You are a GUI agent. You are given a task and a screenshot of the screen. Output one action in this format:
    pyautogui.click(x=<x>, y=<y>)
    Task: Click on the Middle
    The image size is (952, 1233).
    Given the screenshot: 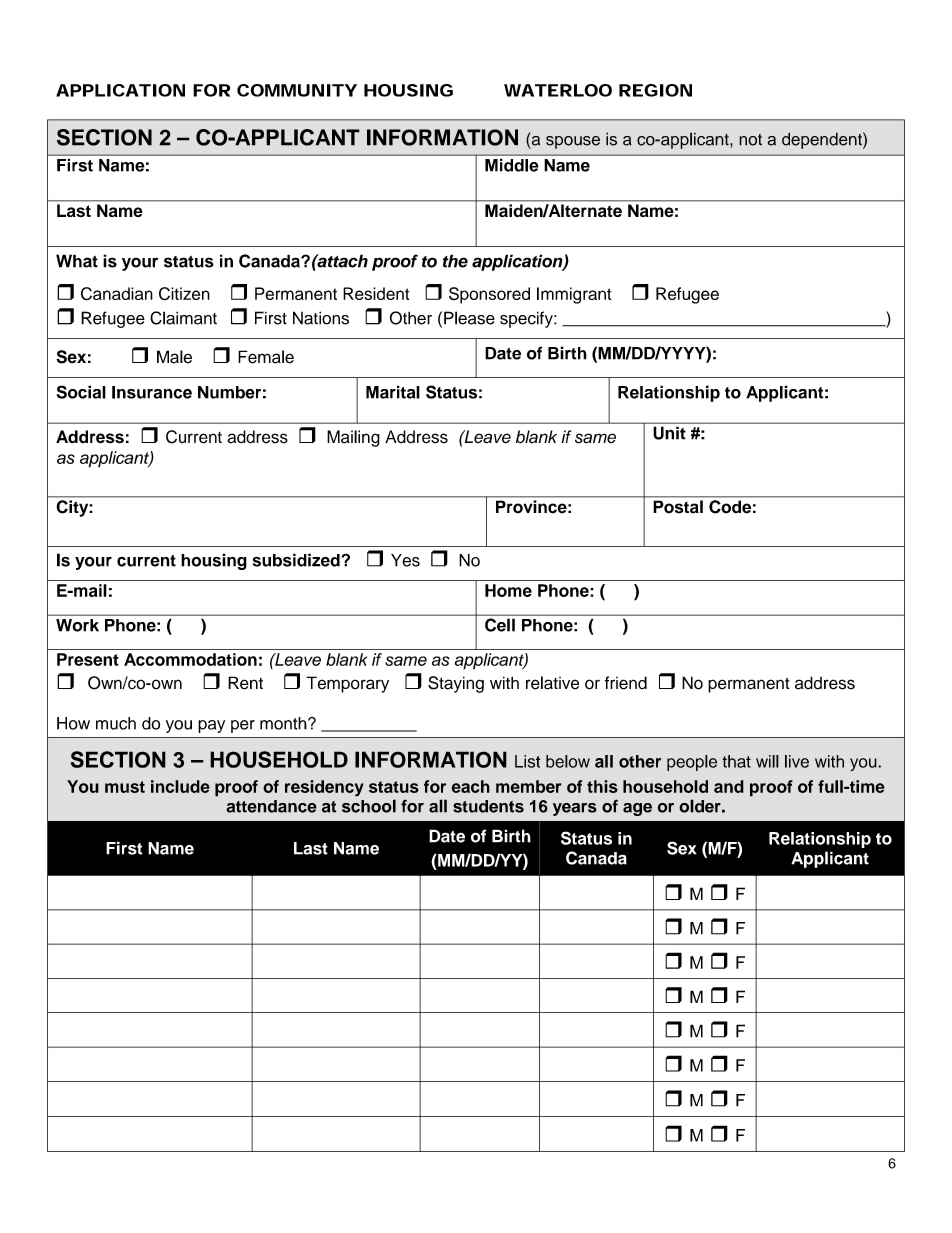 What is the action you would take?
    pyautogui.click(x=511, y=165)
